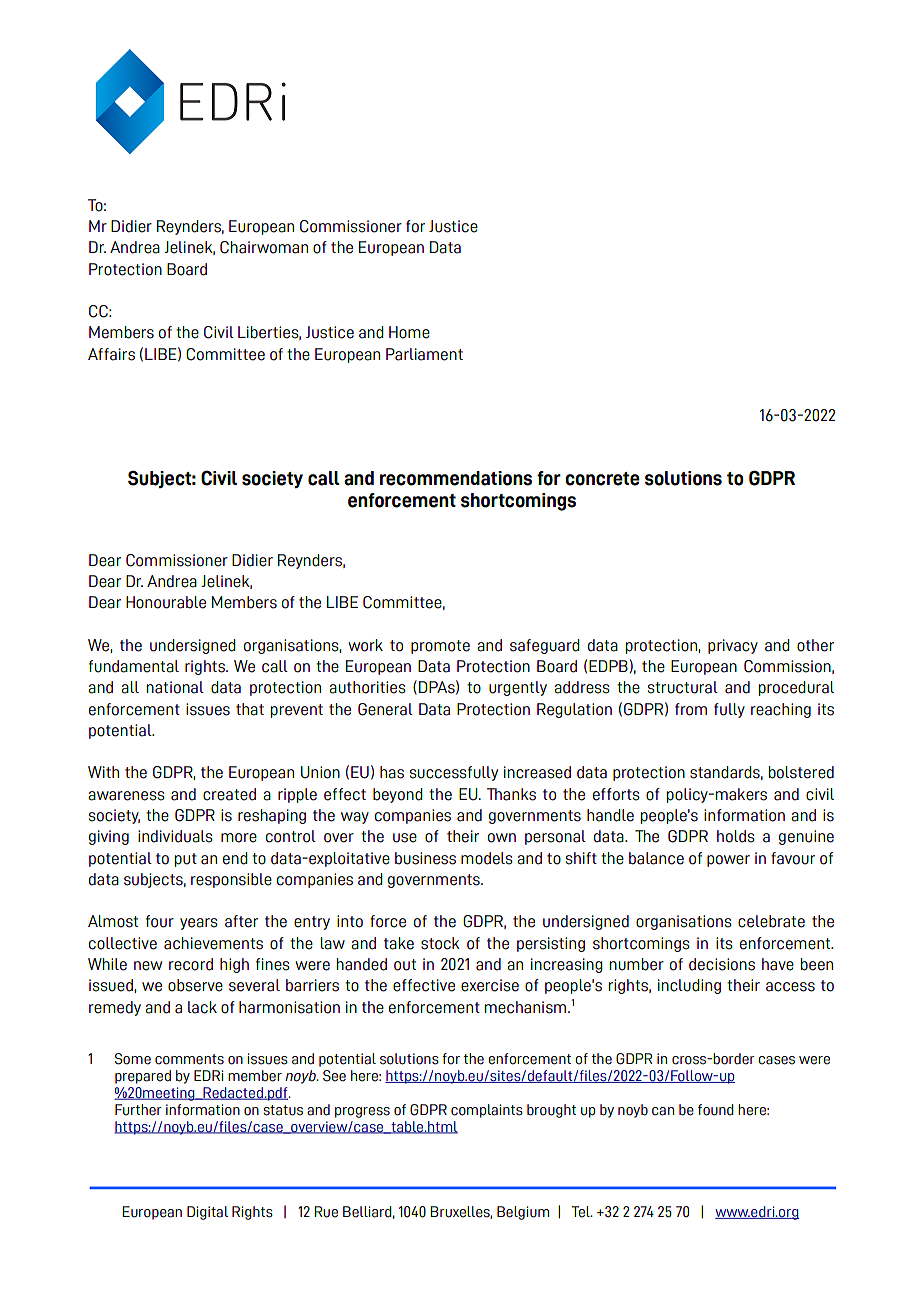 Image resolution: width=924 pixels, height=1308 pixels. Describe the element at coordinates (502, 838) in the document. I see `own` at that location.
